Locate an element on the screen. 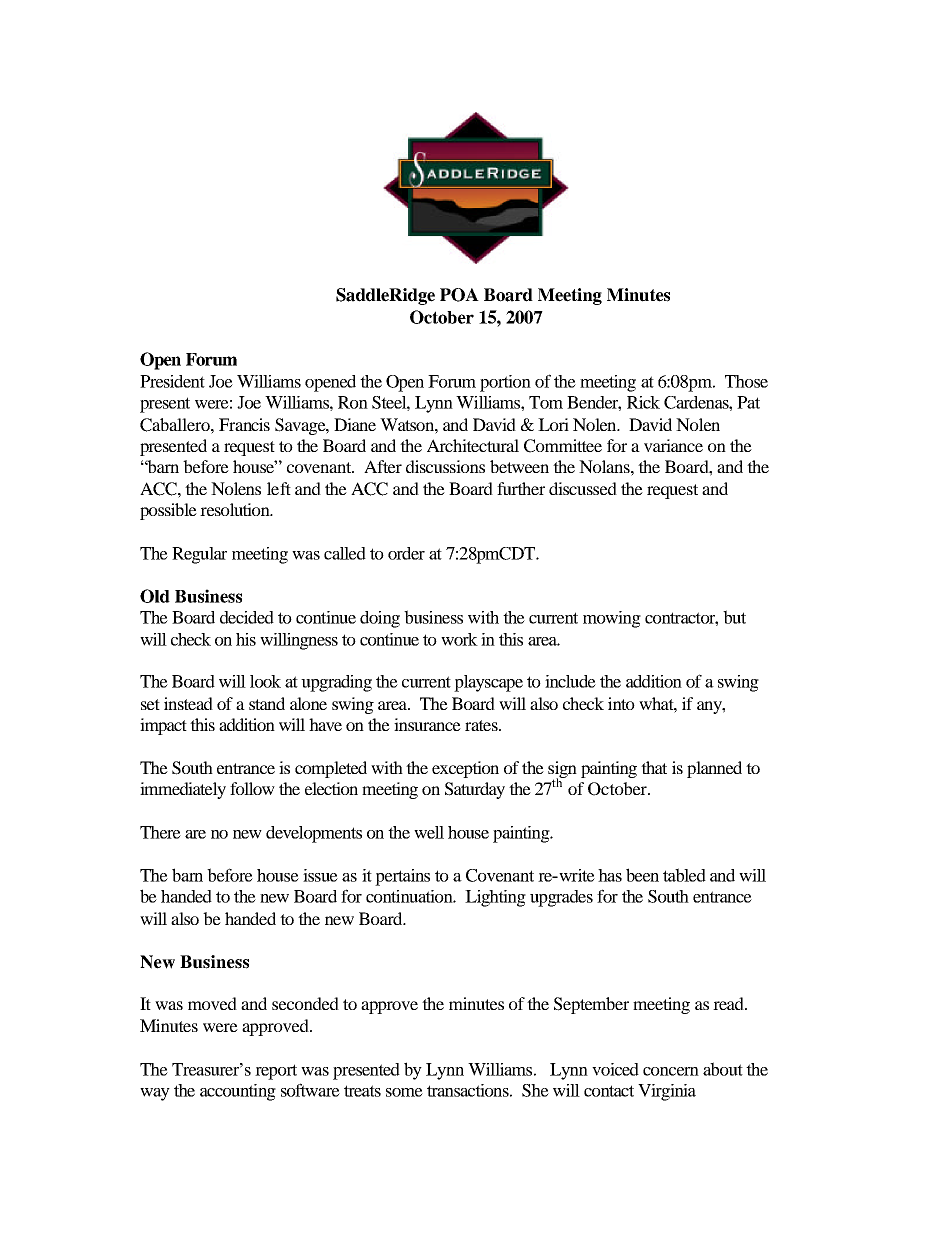 The width and height of the screenshot is (952, 1233). concern is located at coordinates (671, 1071).
